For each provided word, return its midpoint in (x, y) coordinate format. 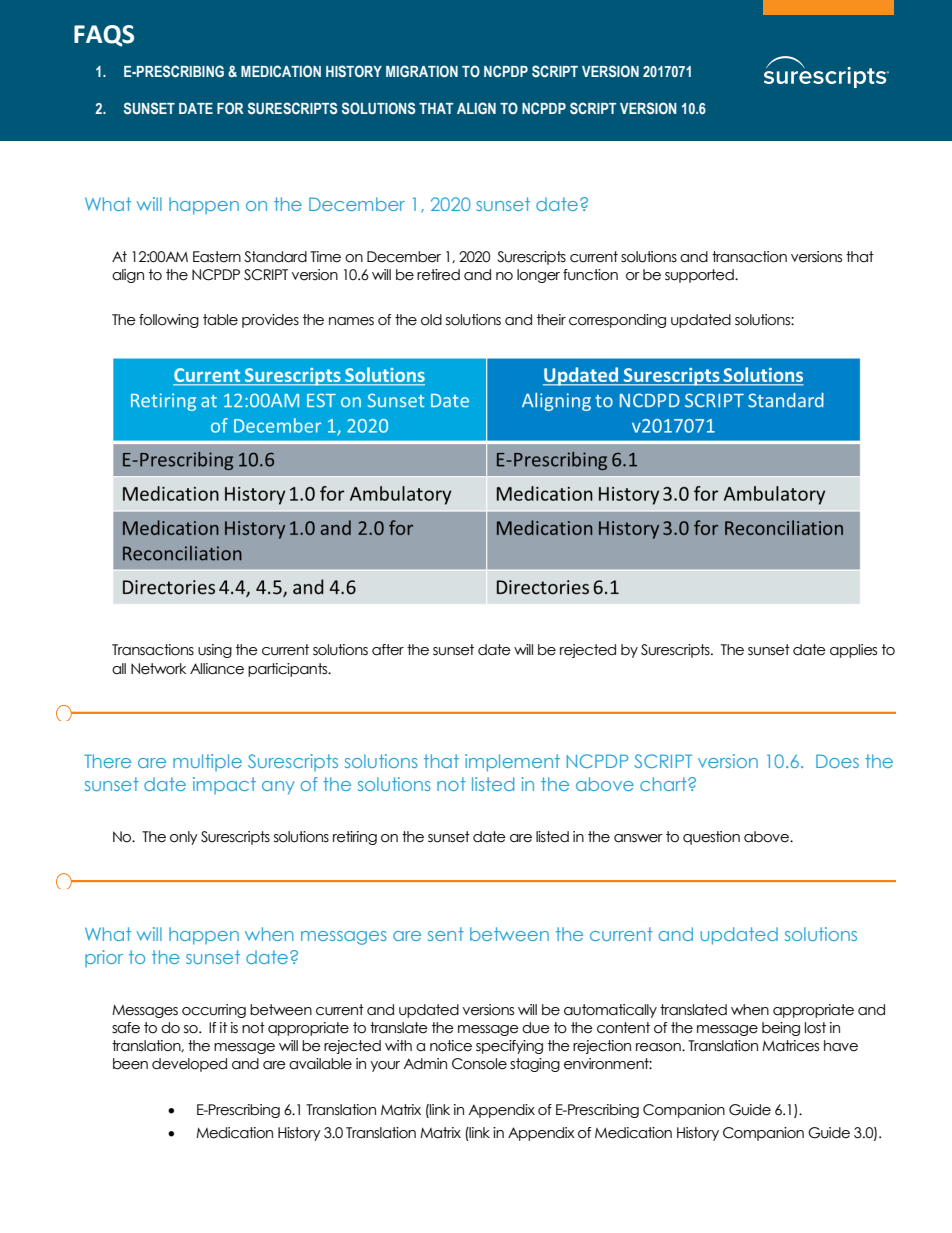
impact (224, 785)
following (169, 321)
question (711, 838)
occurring (214, 1011)
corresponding (617, 321)
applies (853, 651)
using (215, 651)
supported (700, 276)
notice (451, 1046)
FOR (230, 108)
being (781, 1029)
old (431, 320)
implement (512, 763)
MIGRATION (422, 71)
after (388, 650)
